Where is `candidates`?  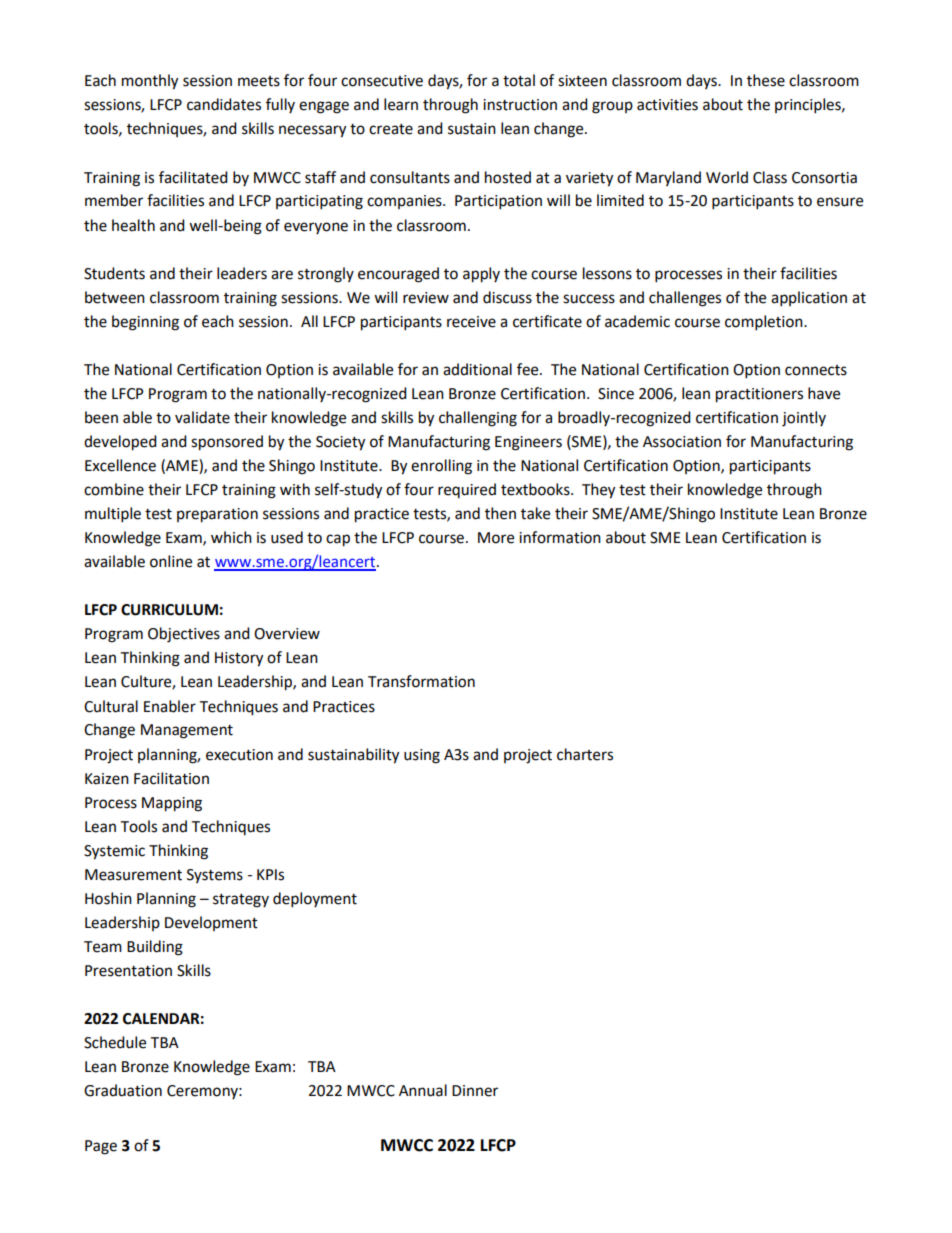
candidates is located at coordinates (224, 104).
